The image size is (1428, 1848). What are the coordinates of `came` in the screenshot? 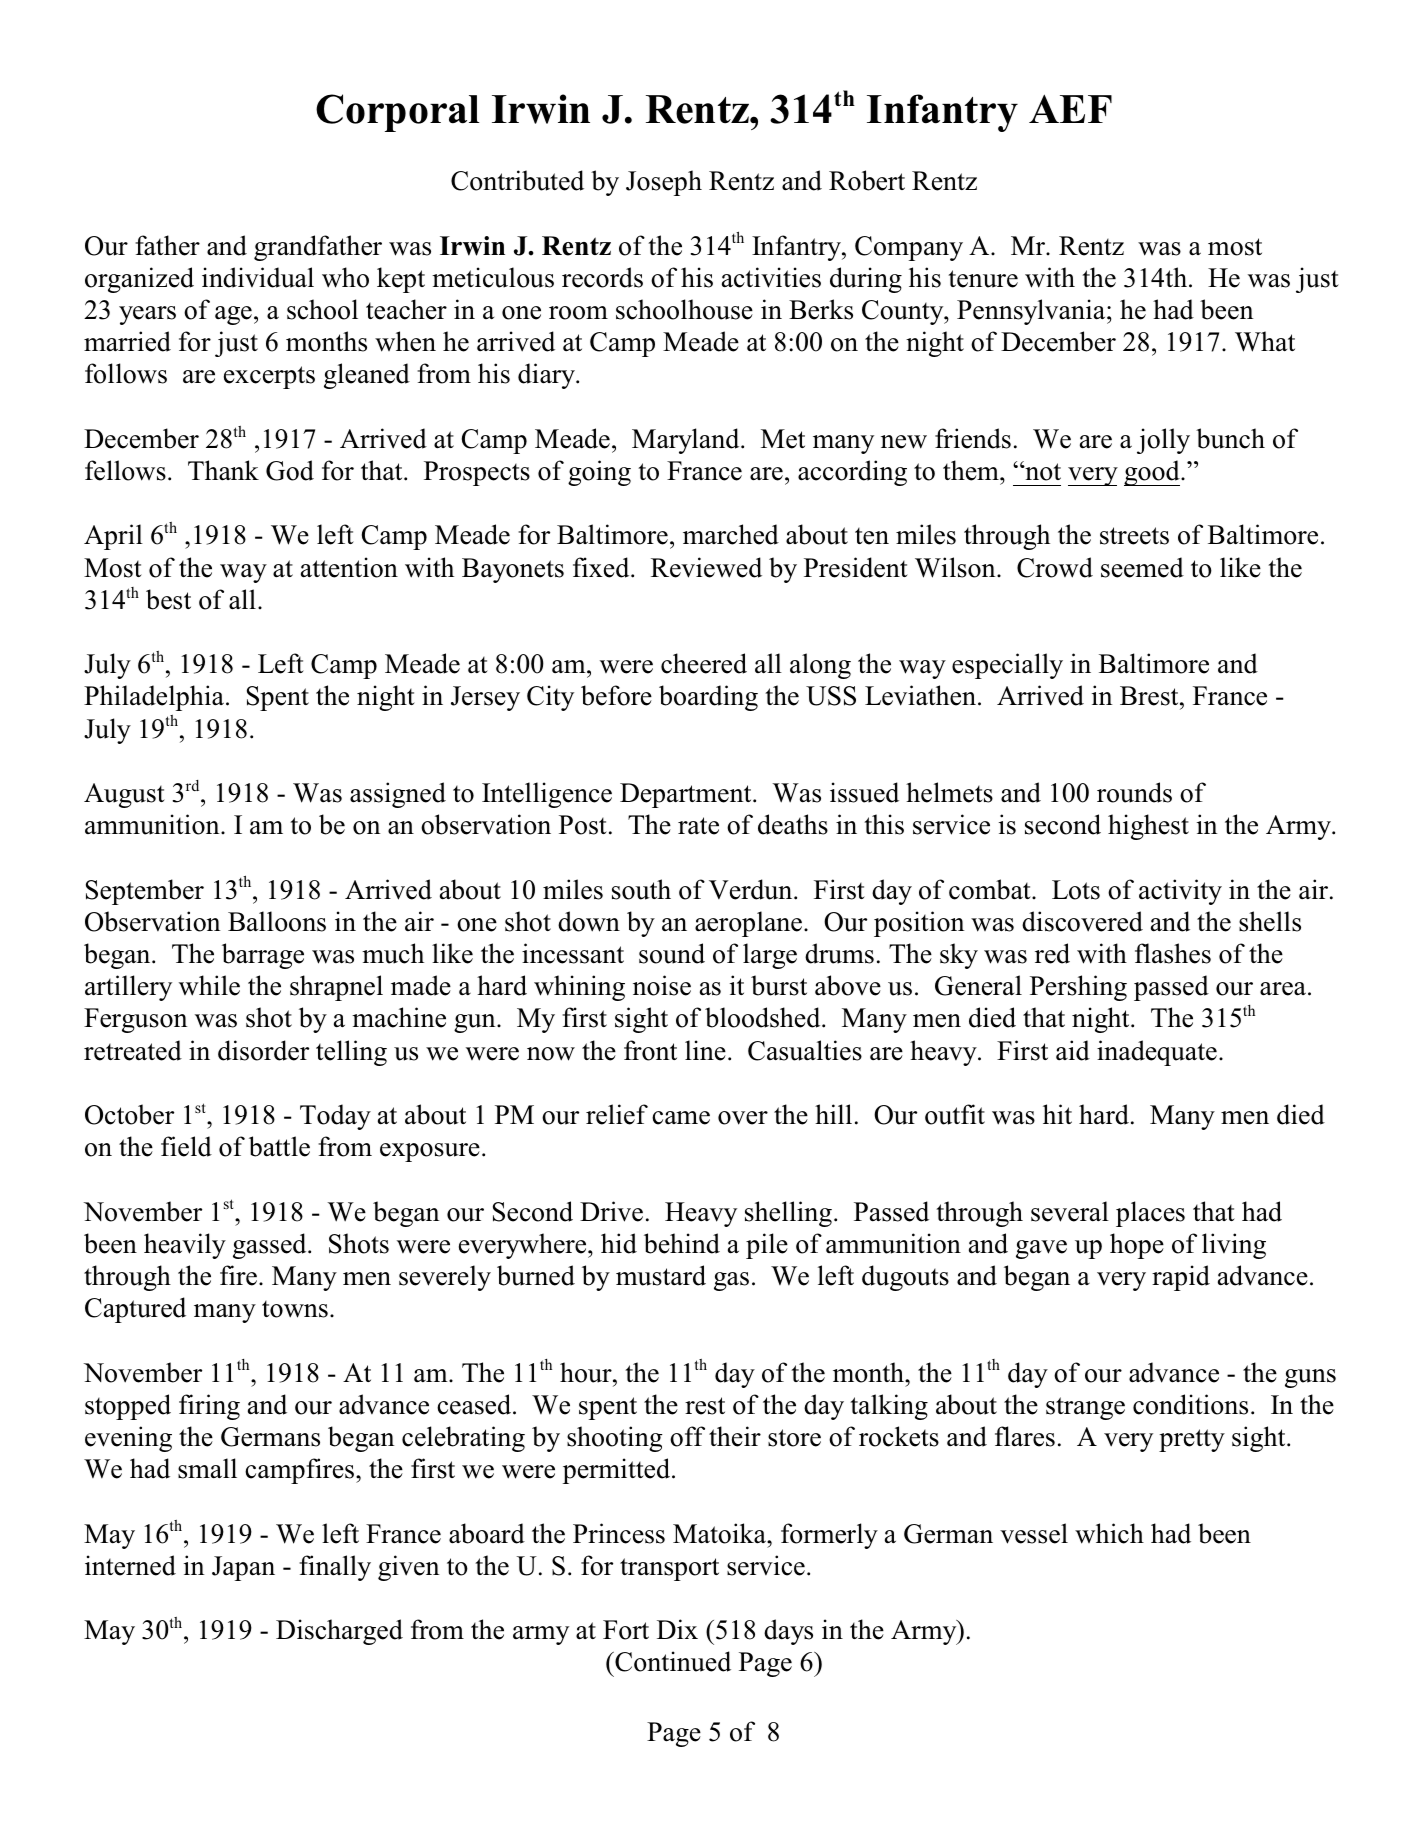 It's located at (681, 1118).
